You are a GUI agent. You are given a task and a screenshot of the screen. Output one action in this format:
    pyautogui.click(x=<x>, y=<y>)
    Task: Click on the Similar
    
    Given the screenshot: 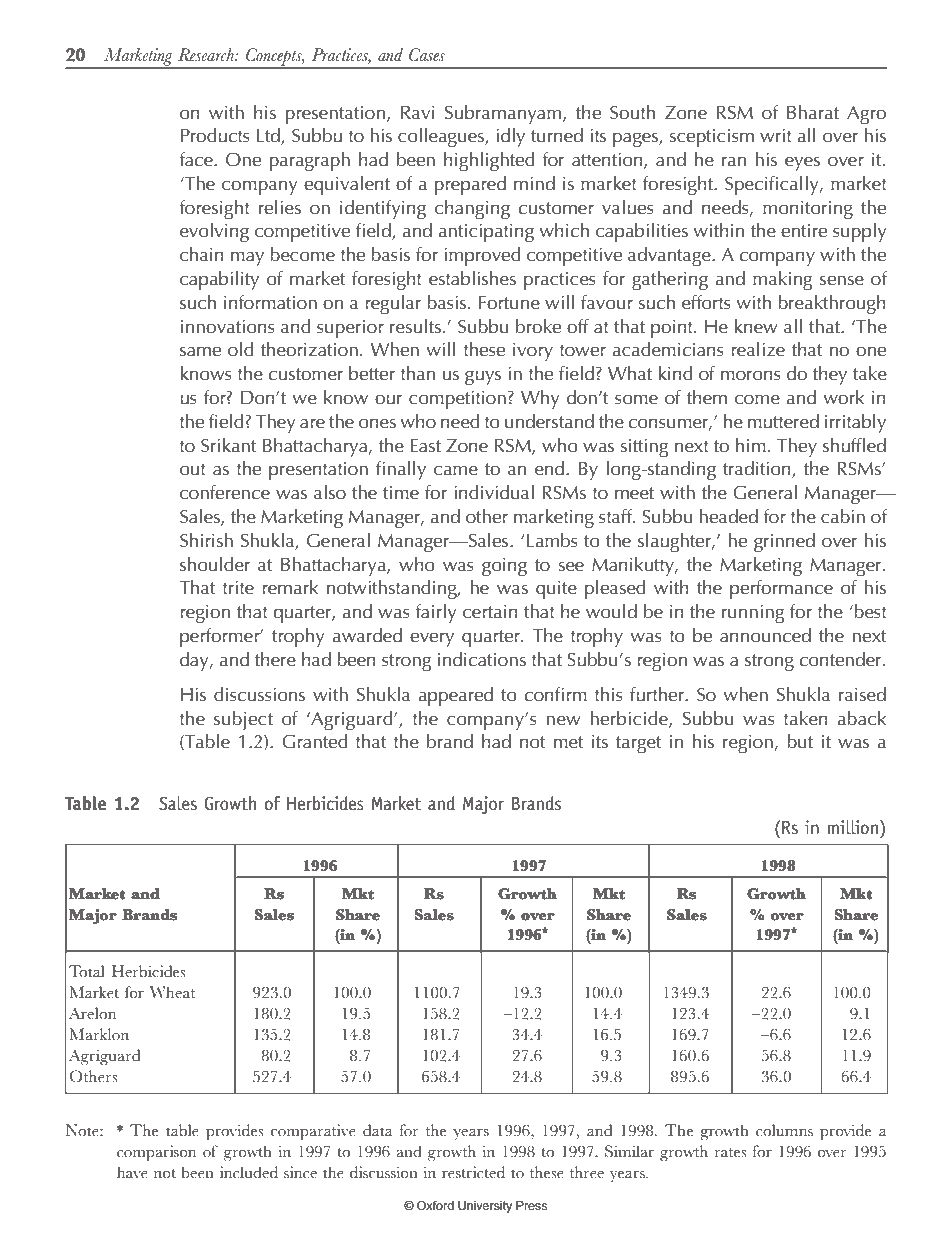 What is the action you would take?
    pyautogui.click(x=629, y=1151)
